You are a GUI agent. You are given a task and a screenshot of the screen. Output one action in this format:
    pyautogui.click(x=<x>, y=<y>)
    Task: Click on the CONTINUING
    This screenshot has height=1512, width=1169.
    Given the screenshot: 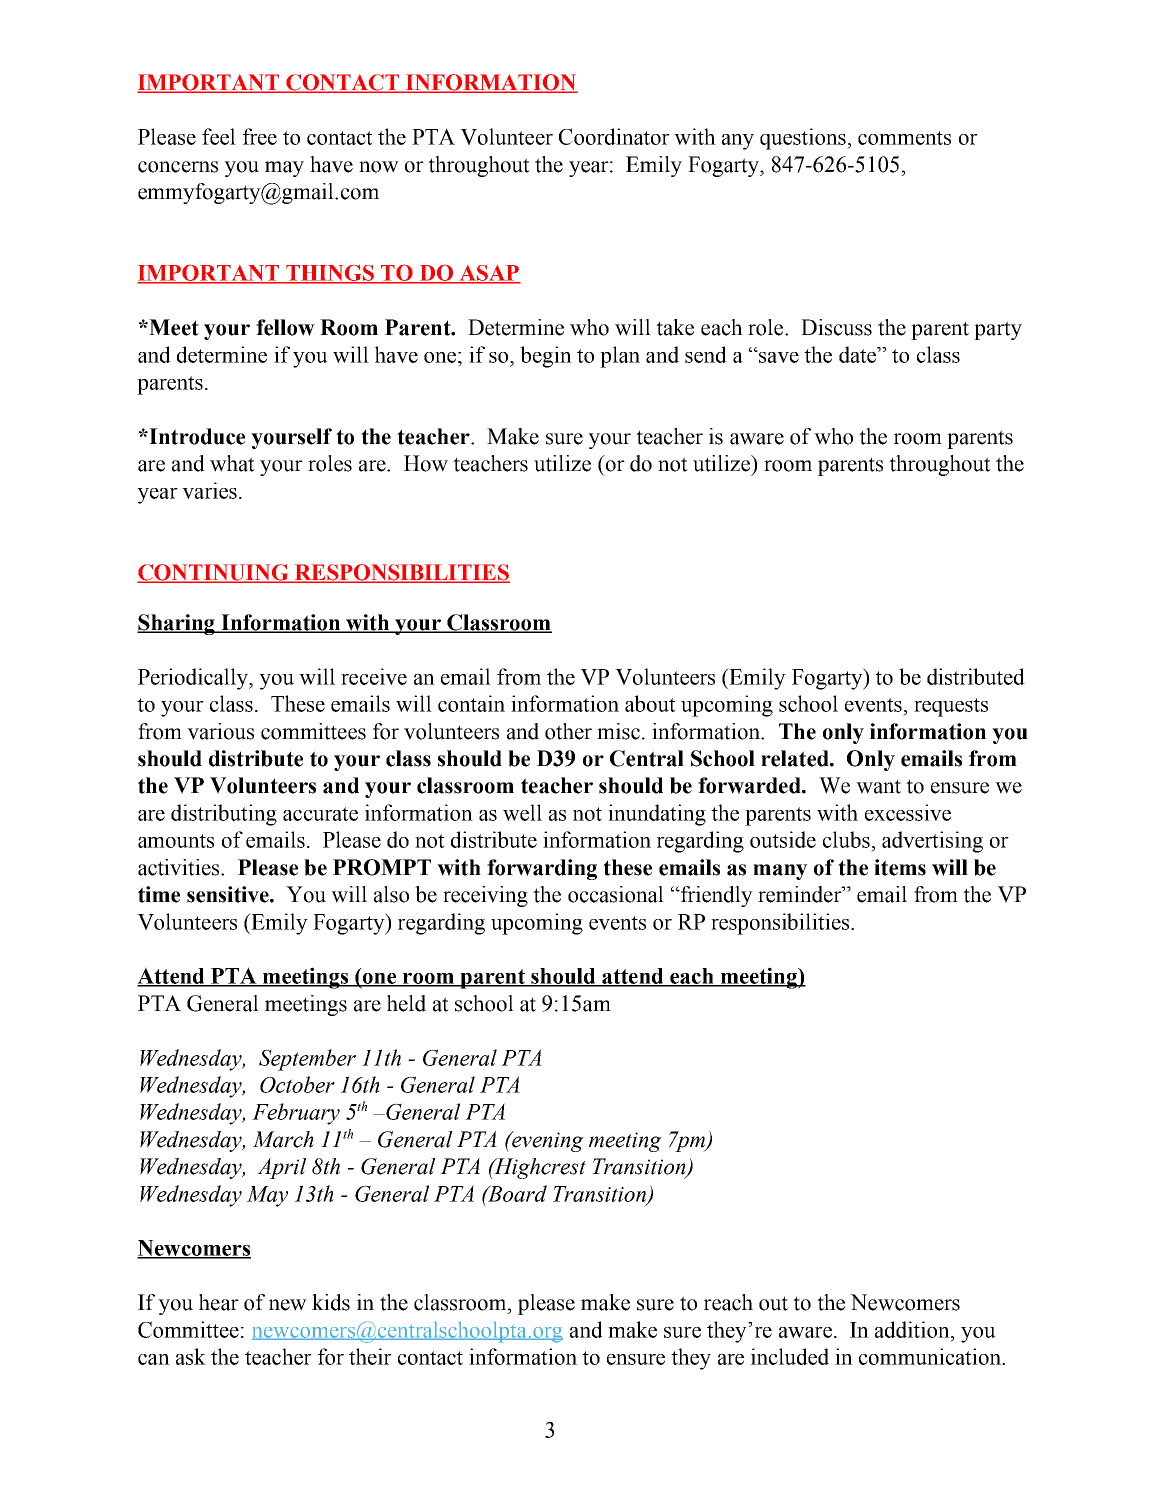 What is the action you would take?
    pyautogui.click(x=214, y=573)
